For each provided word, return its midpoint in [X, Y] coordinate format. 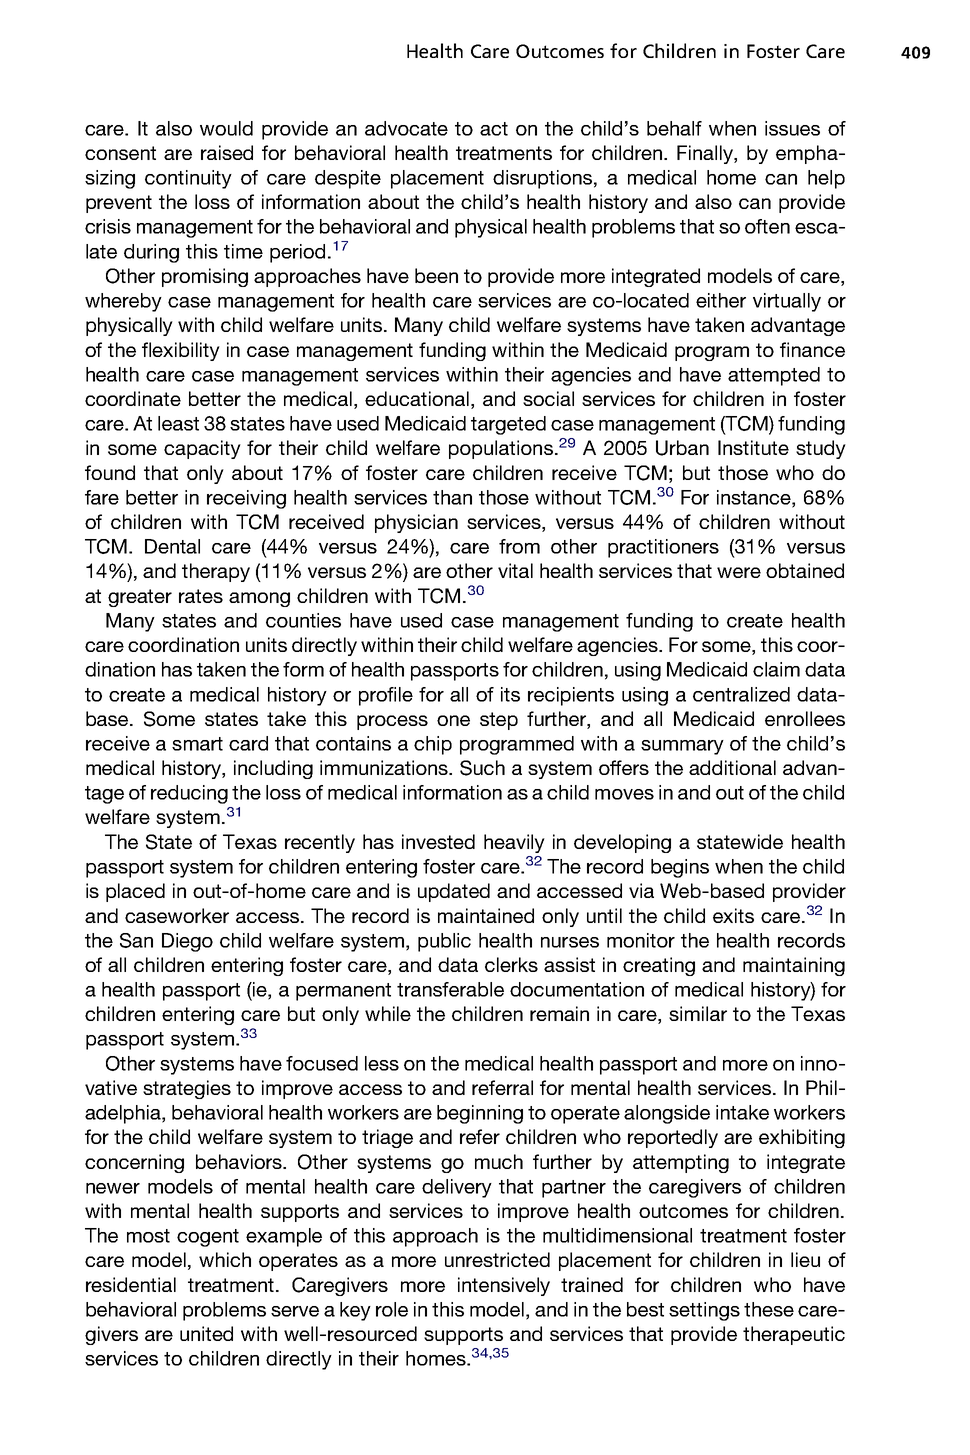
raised [227, 152]
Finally [706, 154]
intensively [504, 1286]
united [206, 1333]
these [769, 1309]
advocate [406, 128]
